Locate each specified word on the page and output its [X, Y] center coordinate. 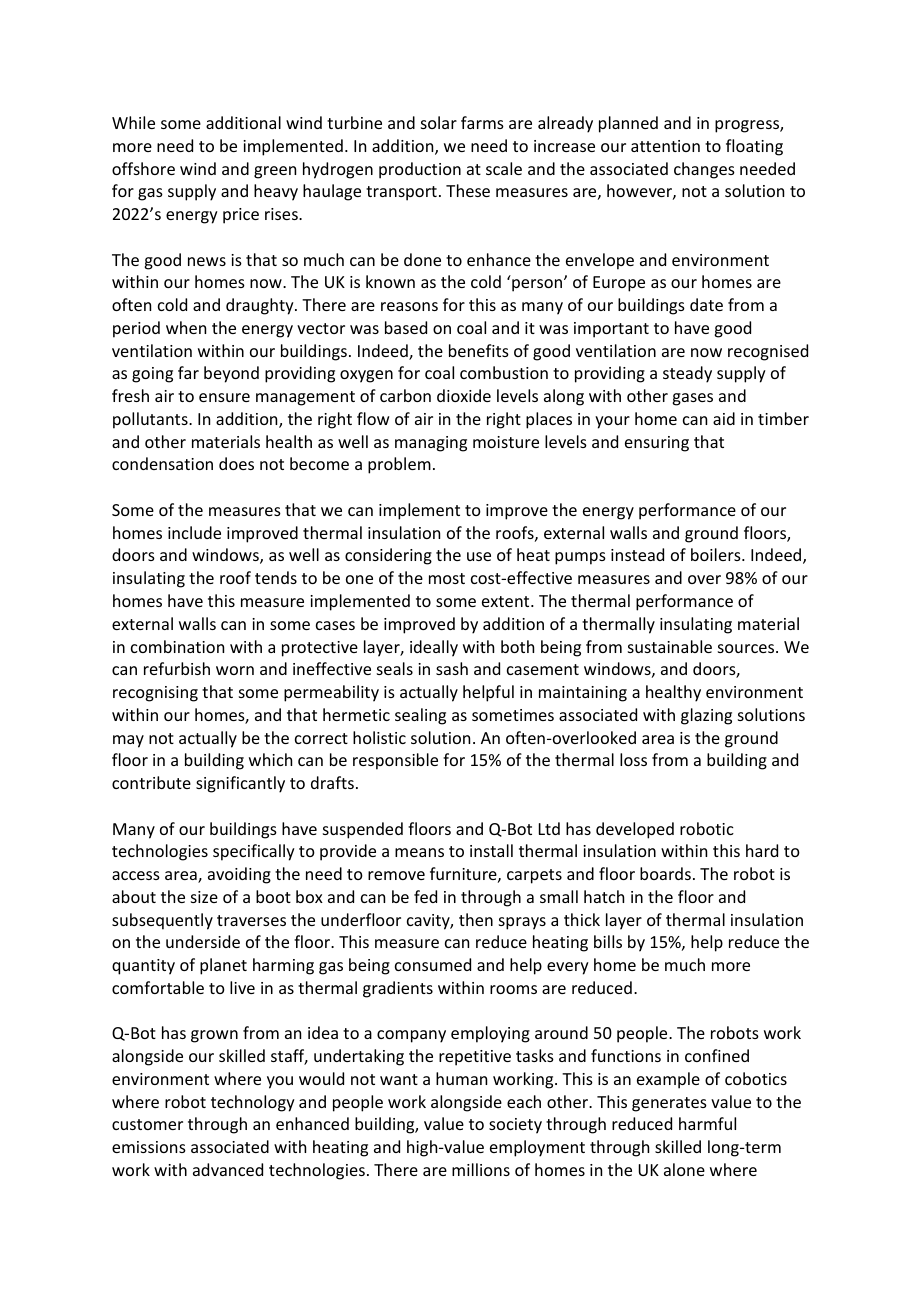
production [420, 170]
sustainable [670, 646]
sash [452, 668]
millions [481, 1169]
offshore [143, 168]
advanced [228, 1169]
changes [704, 170]
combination [177, 646]
